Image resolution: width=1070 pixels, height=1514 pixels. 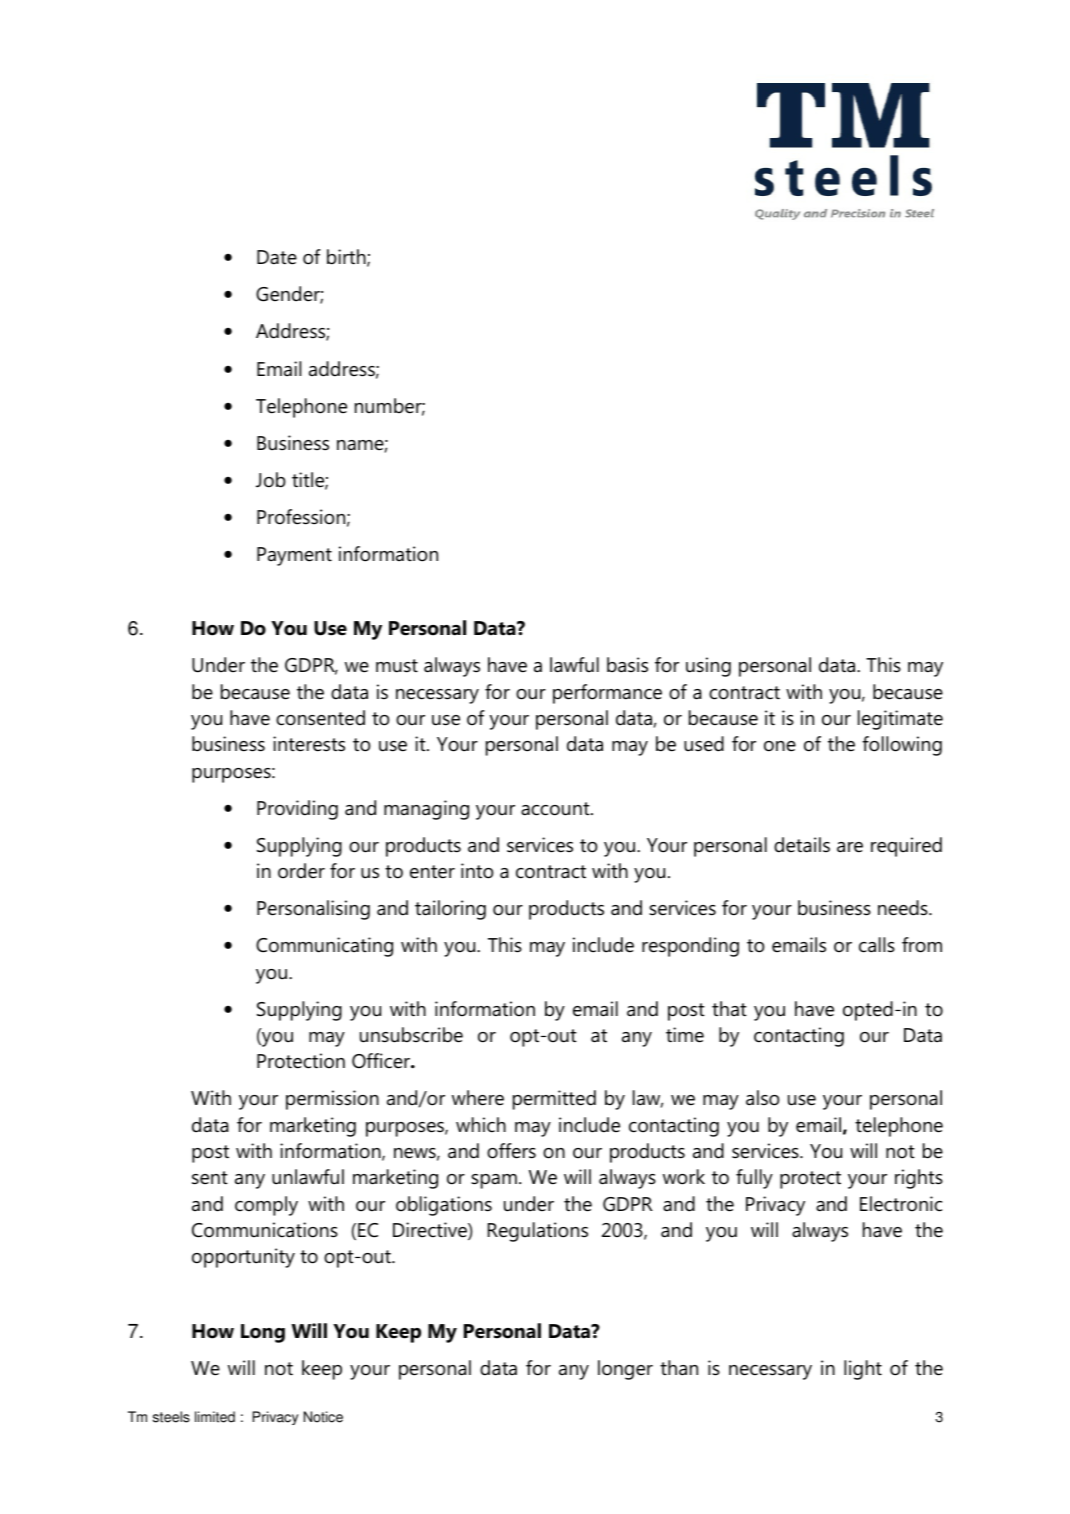 What do you see at coordinates (271, 480) in the screenshot?
I see `Job` at bounding box center [271, 480].
